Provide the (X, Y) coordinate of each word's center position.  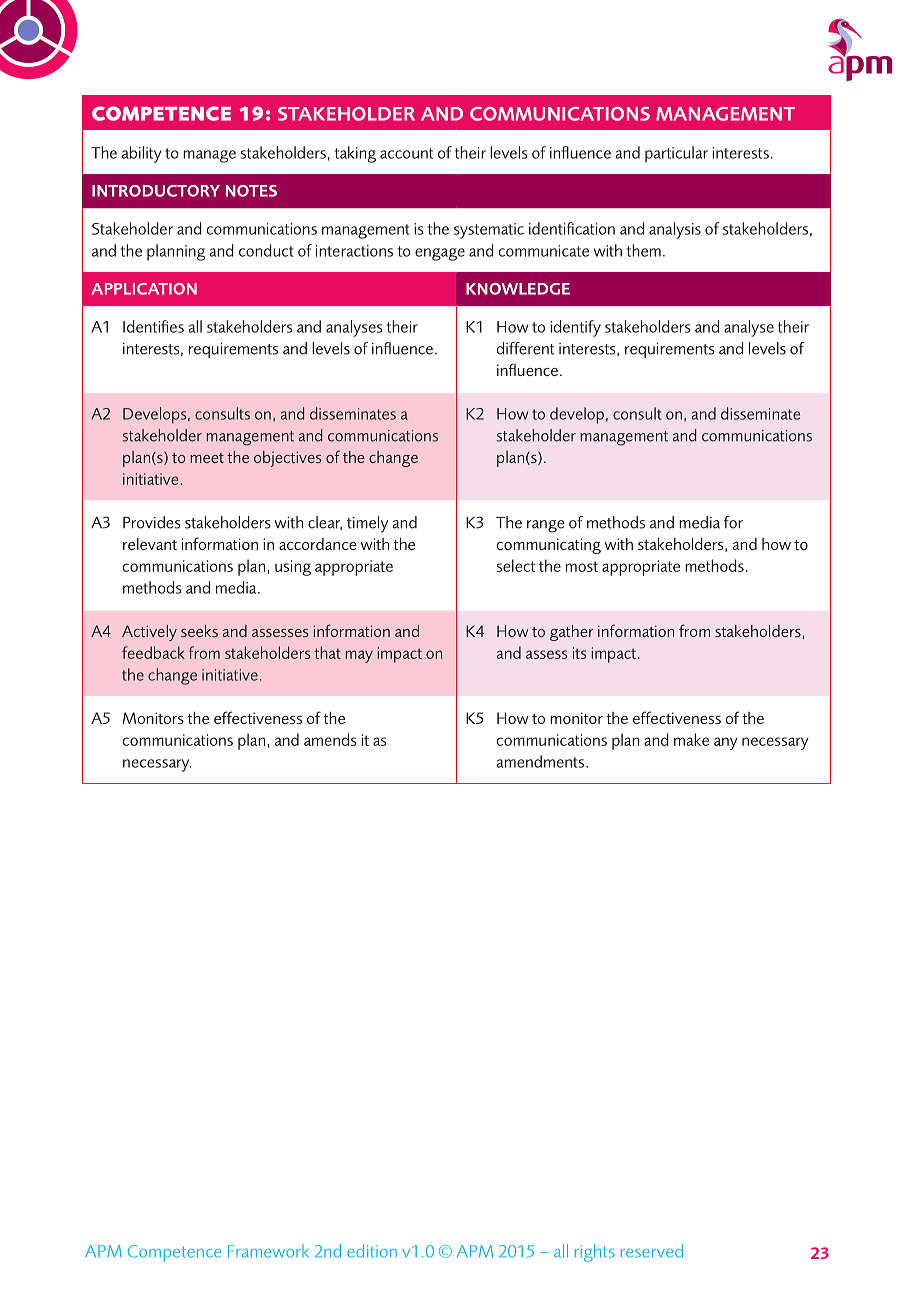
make (691, 739)
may (359, 656)
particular (676, 154)
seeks (199, 631)
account (406, 153)
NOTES (251, 191)
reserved (652, 1251)
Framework (268, 1251)
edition (372, 1251)
